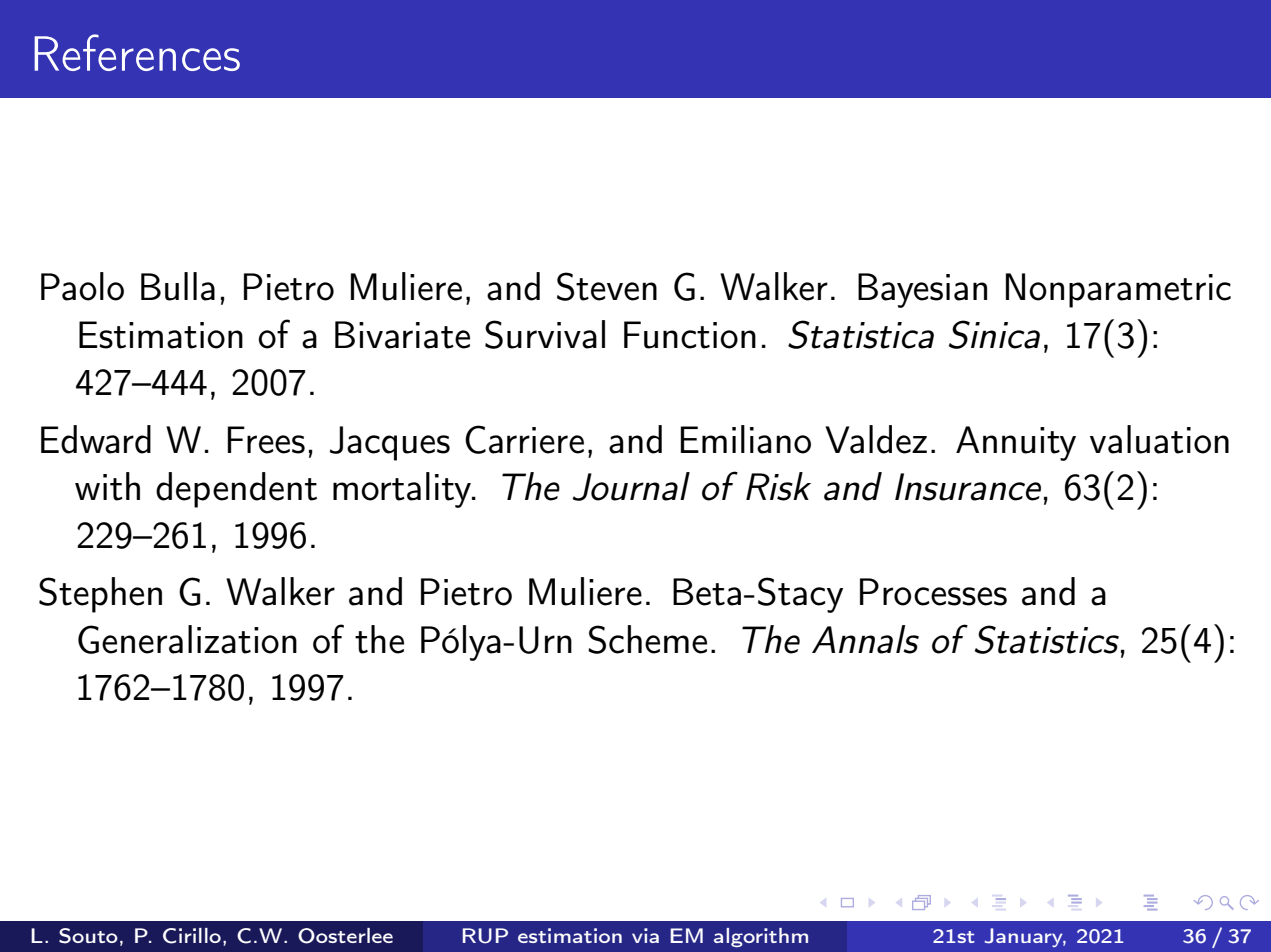  I want to click on Statistics, so click(1047, 639).
